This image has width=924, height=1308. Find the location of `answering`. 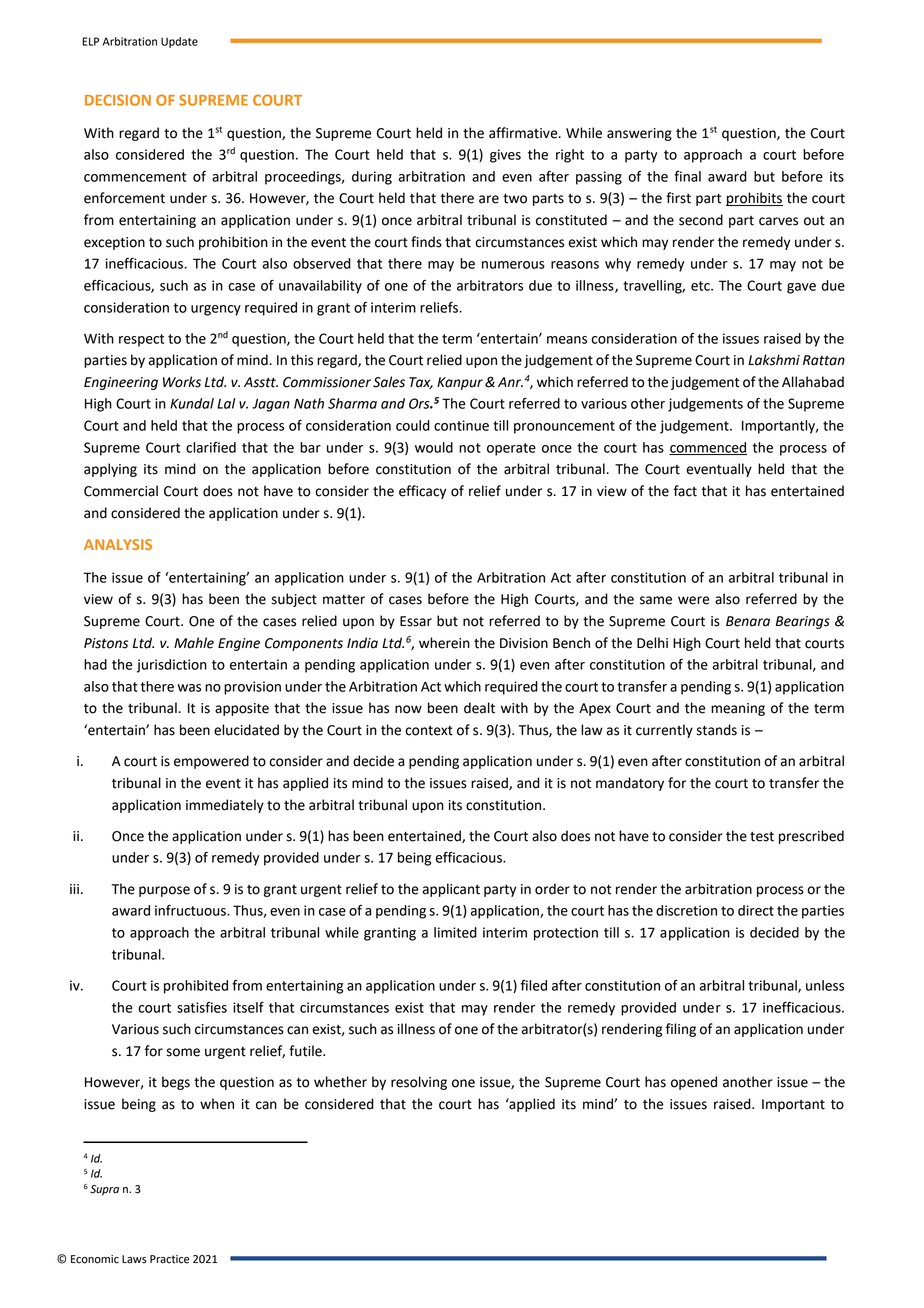

answering is located at coordinates (639, 134).
